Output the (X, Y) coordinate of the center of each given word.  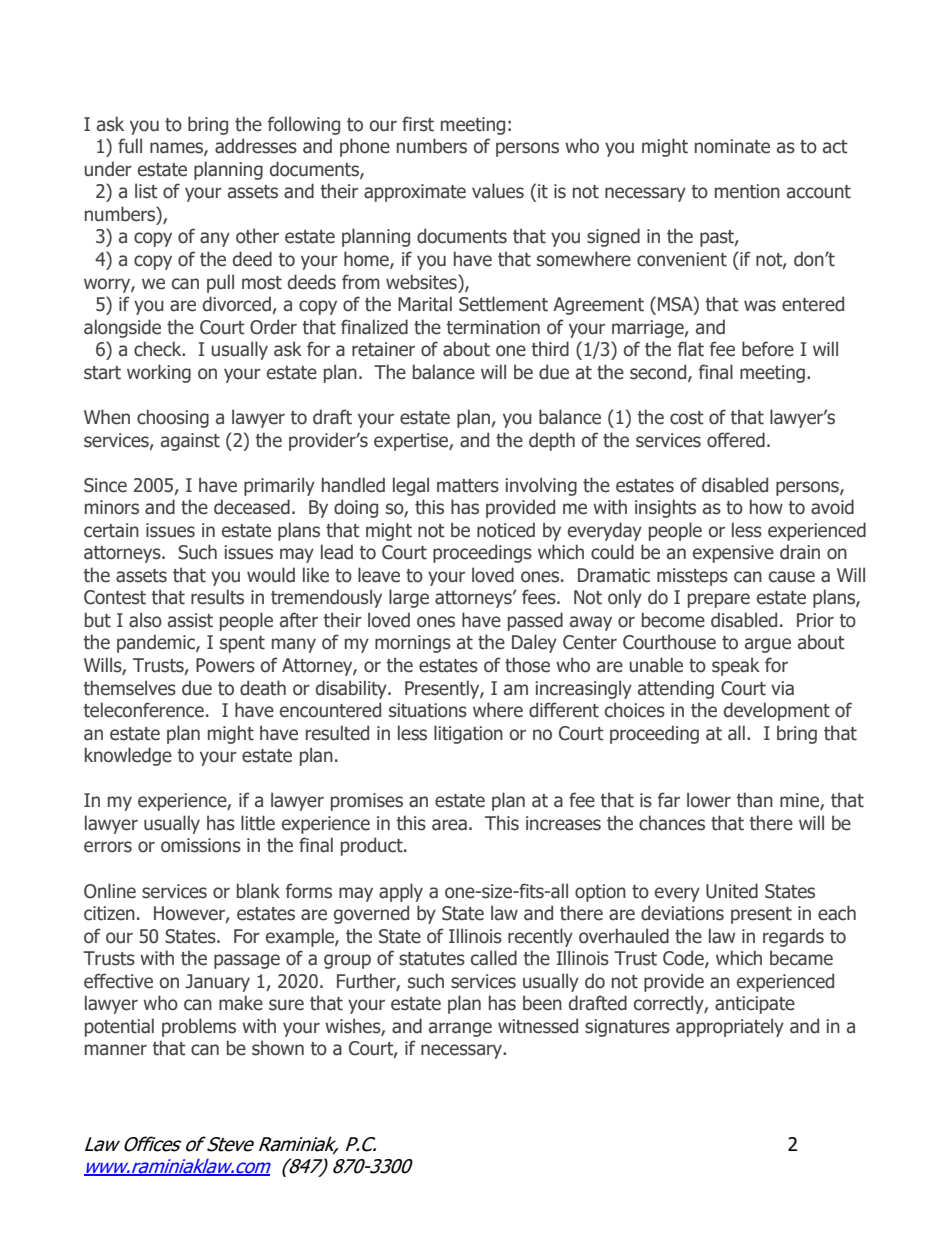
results (217, 597)
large (409, 598)
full (130, 146)
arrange (460, 1029)
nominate (732, 146)
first (418, 124)
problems (199, 1027)
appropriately (730, 1027)
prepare (719, 600)
